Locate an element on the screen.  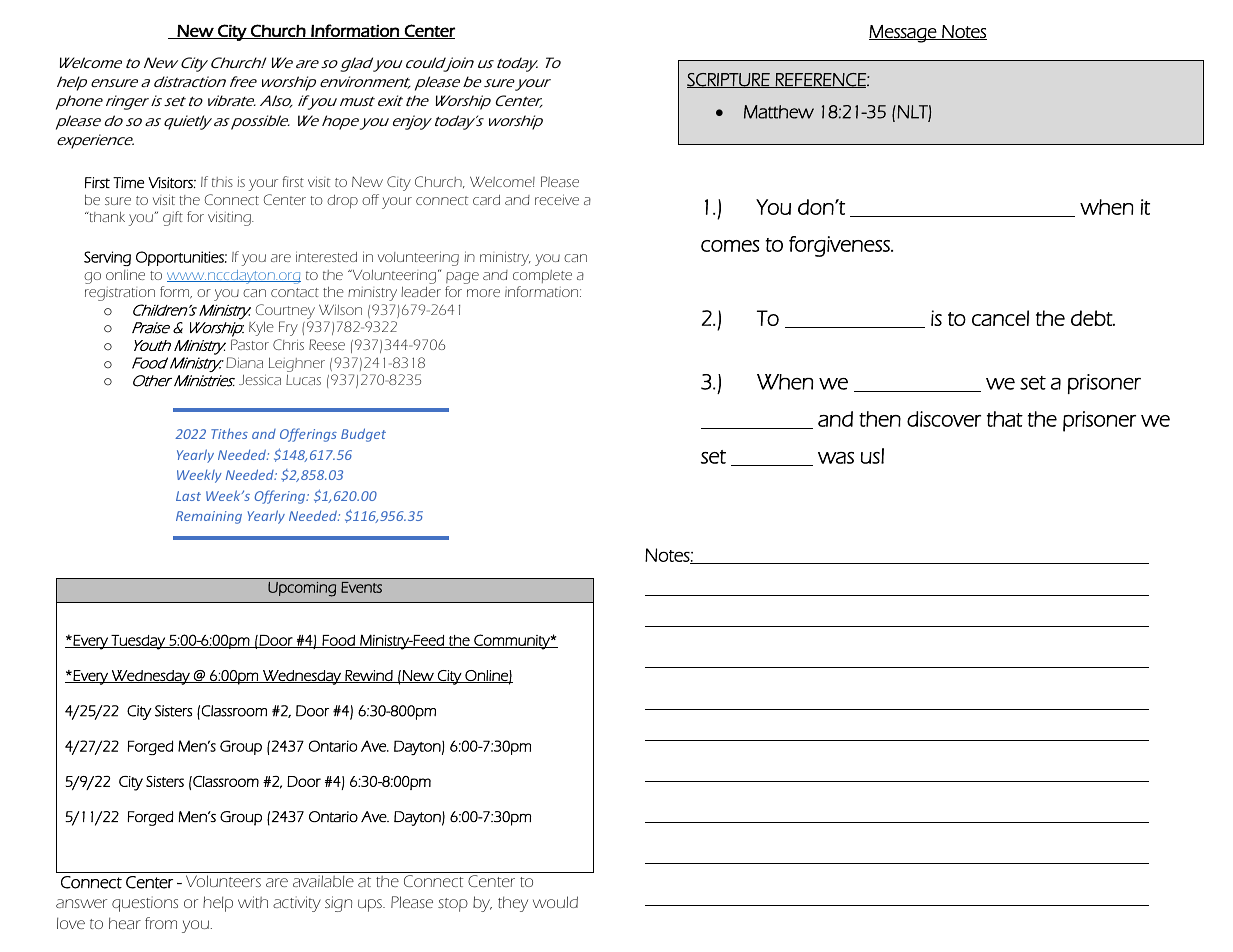
this is located at coordinates (222, 182).
